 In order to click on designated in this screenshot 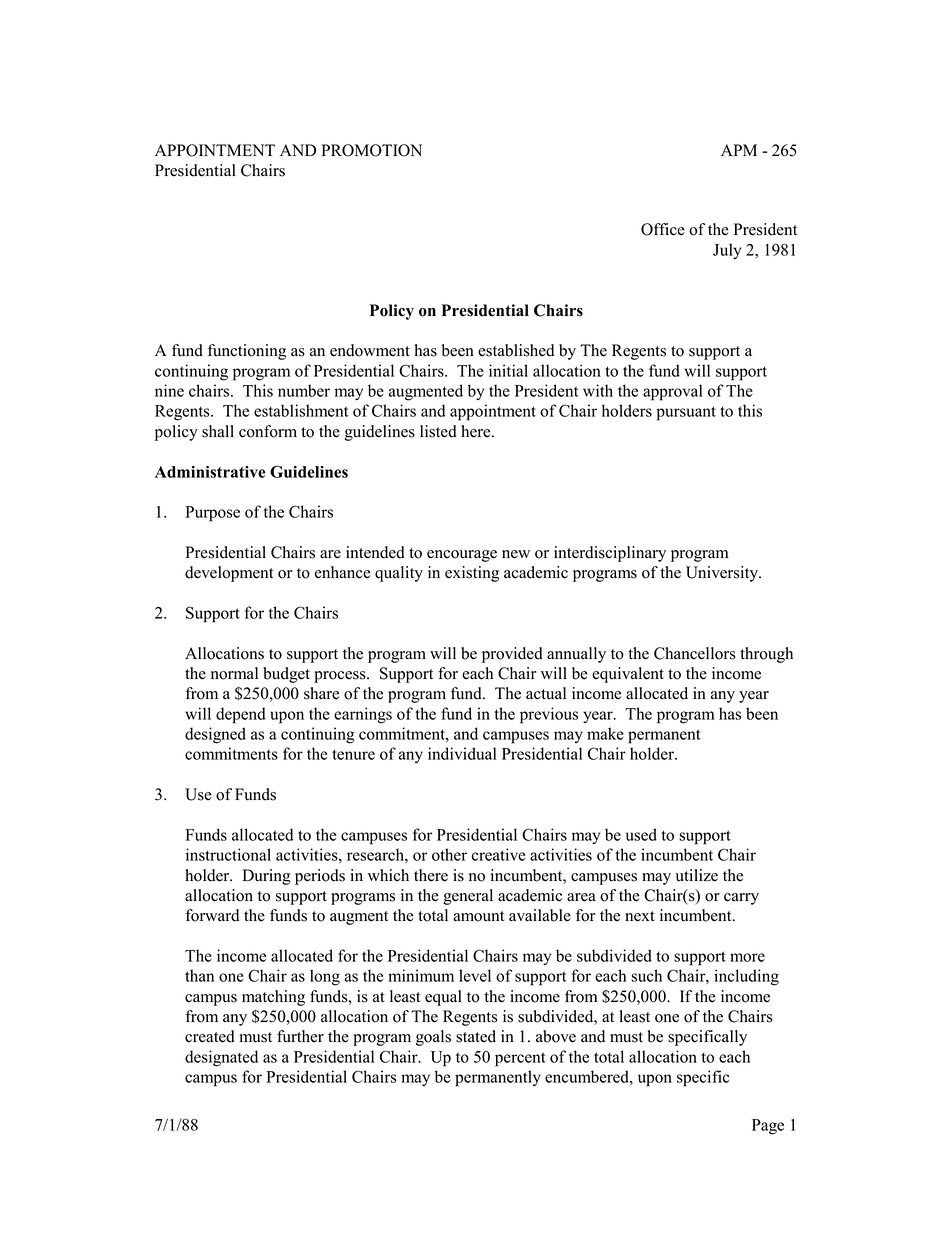, I will do `click(221, 1058)`.
